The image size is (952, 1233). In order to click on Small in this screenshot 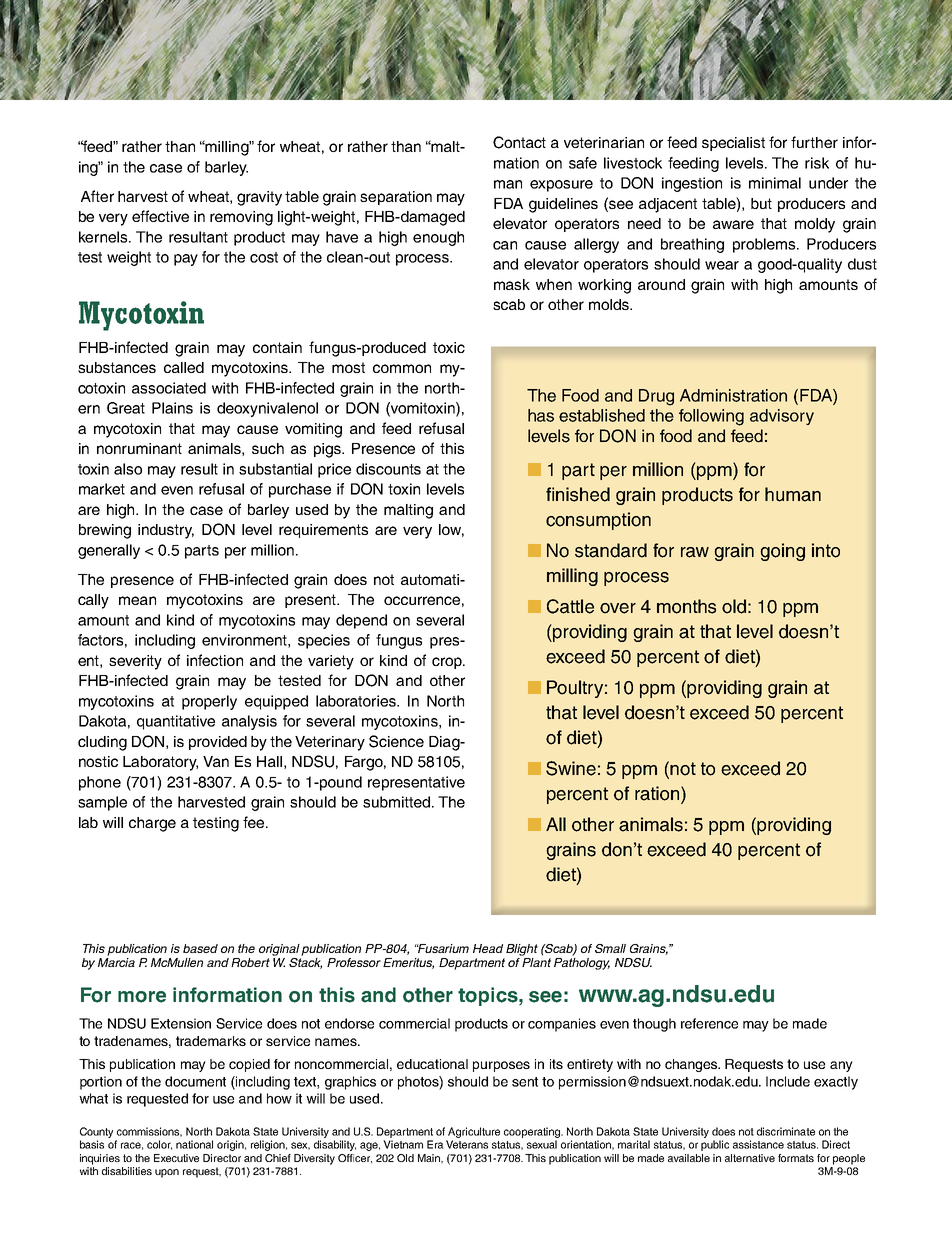, I will do `click(610, 948)`.
